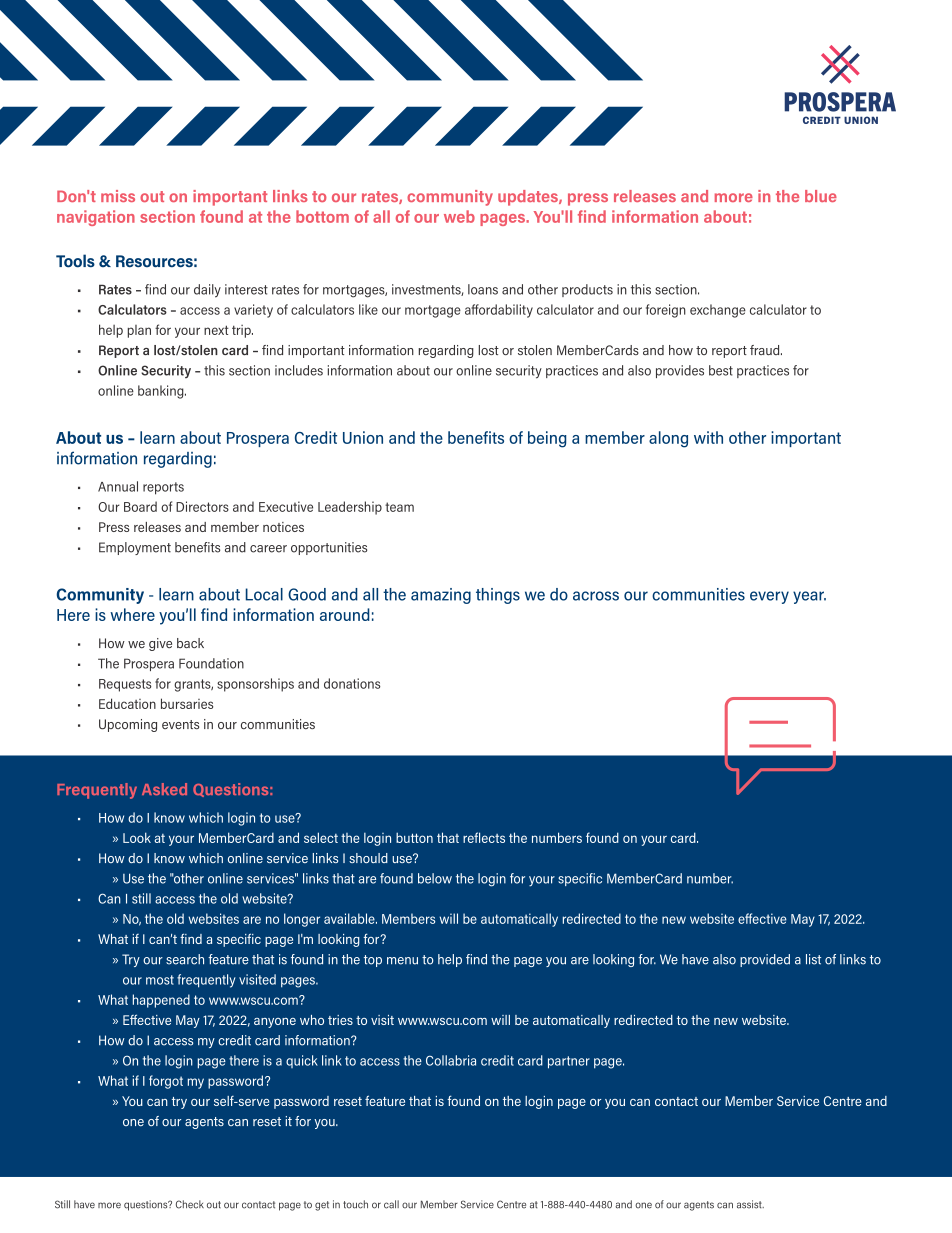 Image resolution: width=952 pixels, height=1233 pixels. I want to click on touch, so click(355, 1204).
